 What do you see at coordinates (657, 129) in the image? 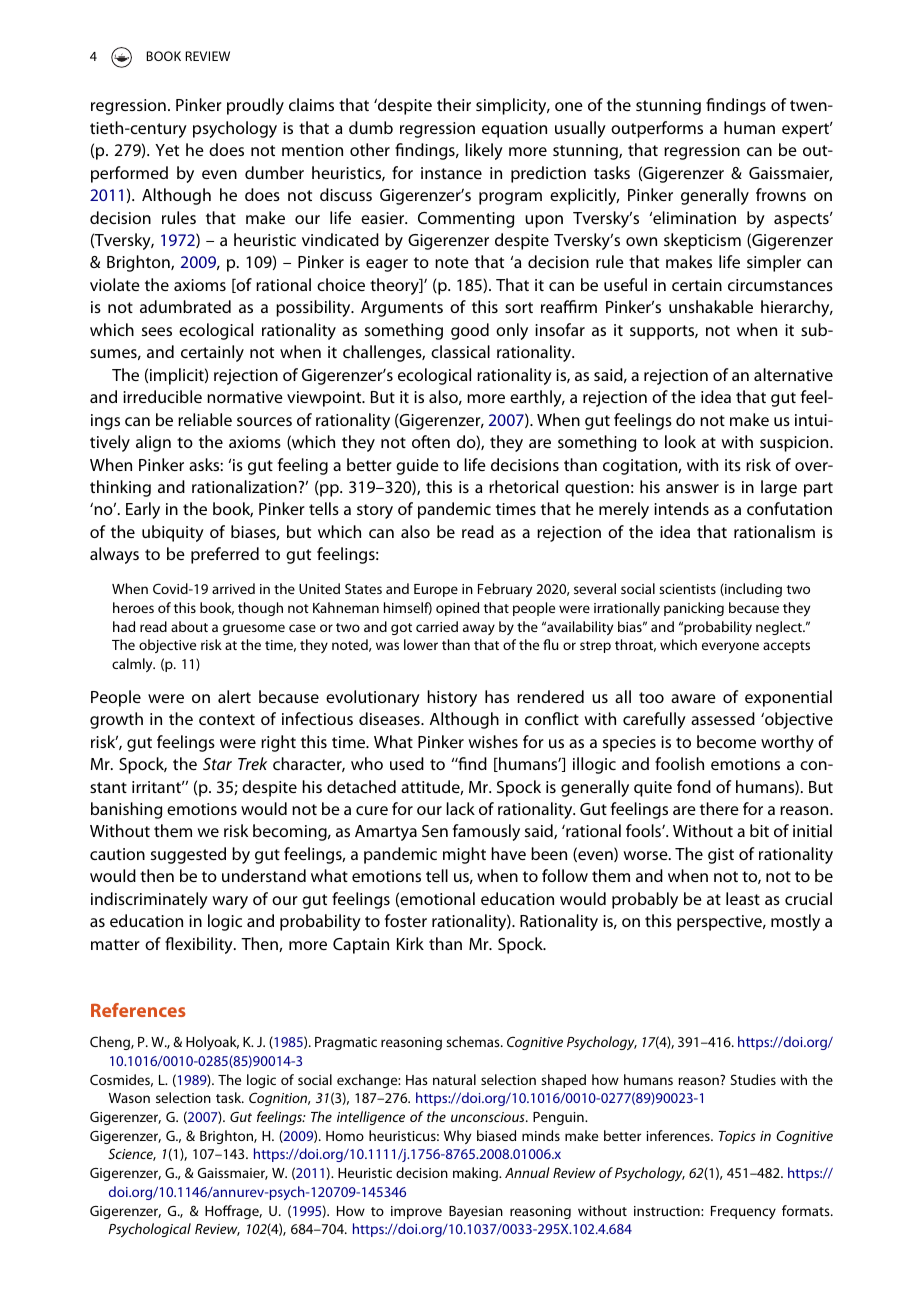
I see `outperforms` at bounding box center [657, 129].
